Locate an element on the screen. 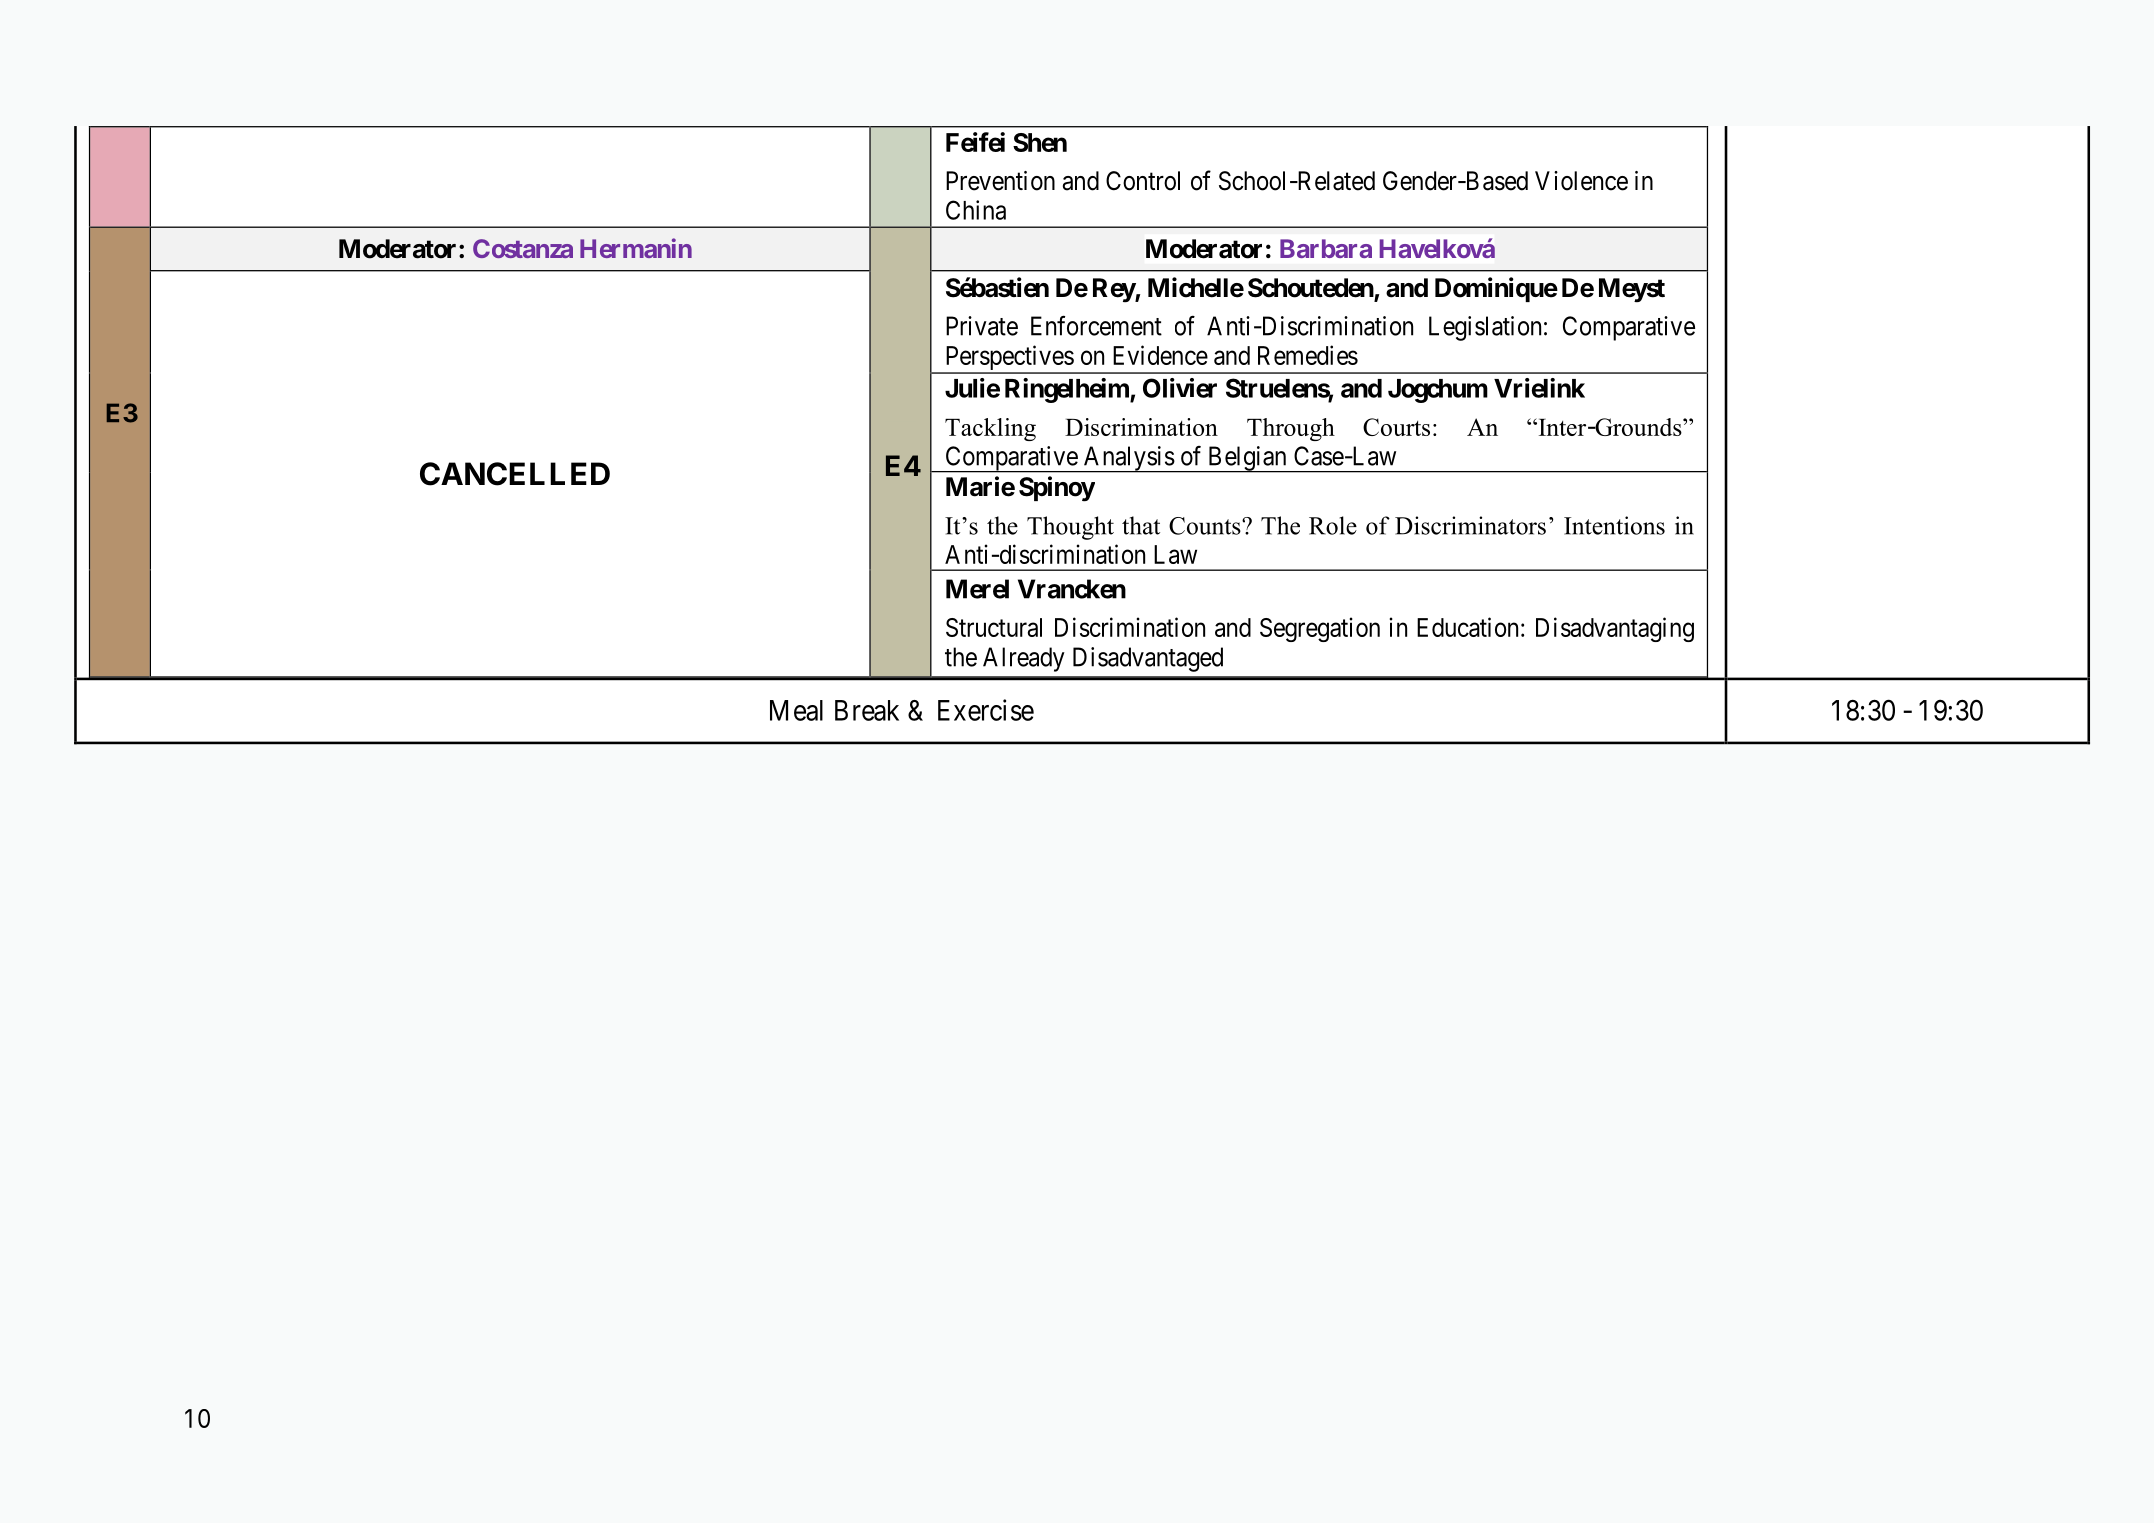  Legislation is located at coordinates (1485, 328).
